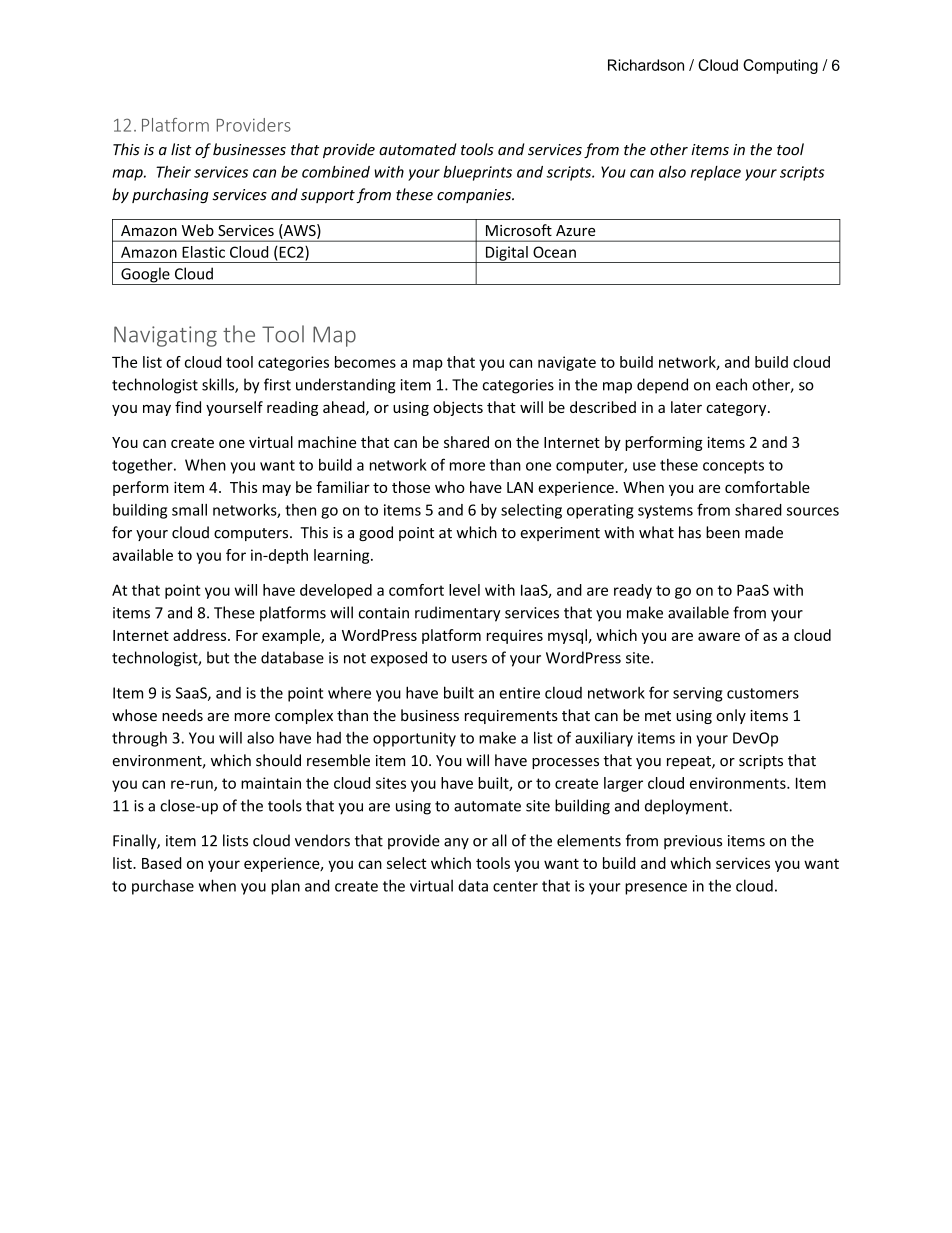 This document has width=952, height=1233. Describe the element at coordinates (218, 657) in the document. I see `but` at that location.
